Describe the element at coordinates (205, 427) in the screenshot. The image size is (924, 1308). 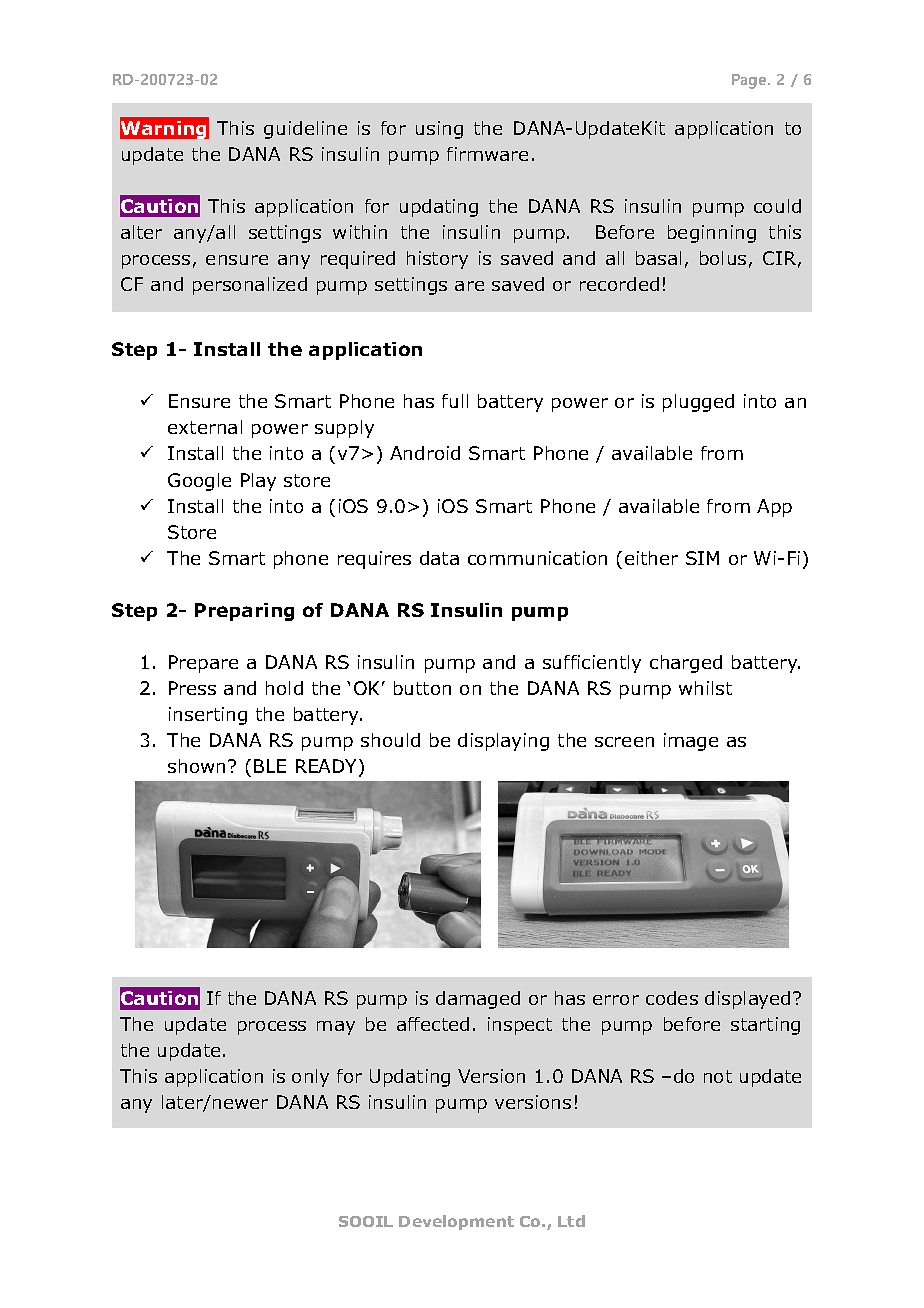
I see `external` at that location.
